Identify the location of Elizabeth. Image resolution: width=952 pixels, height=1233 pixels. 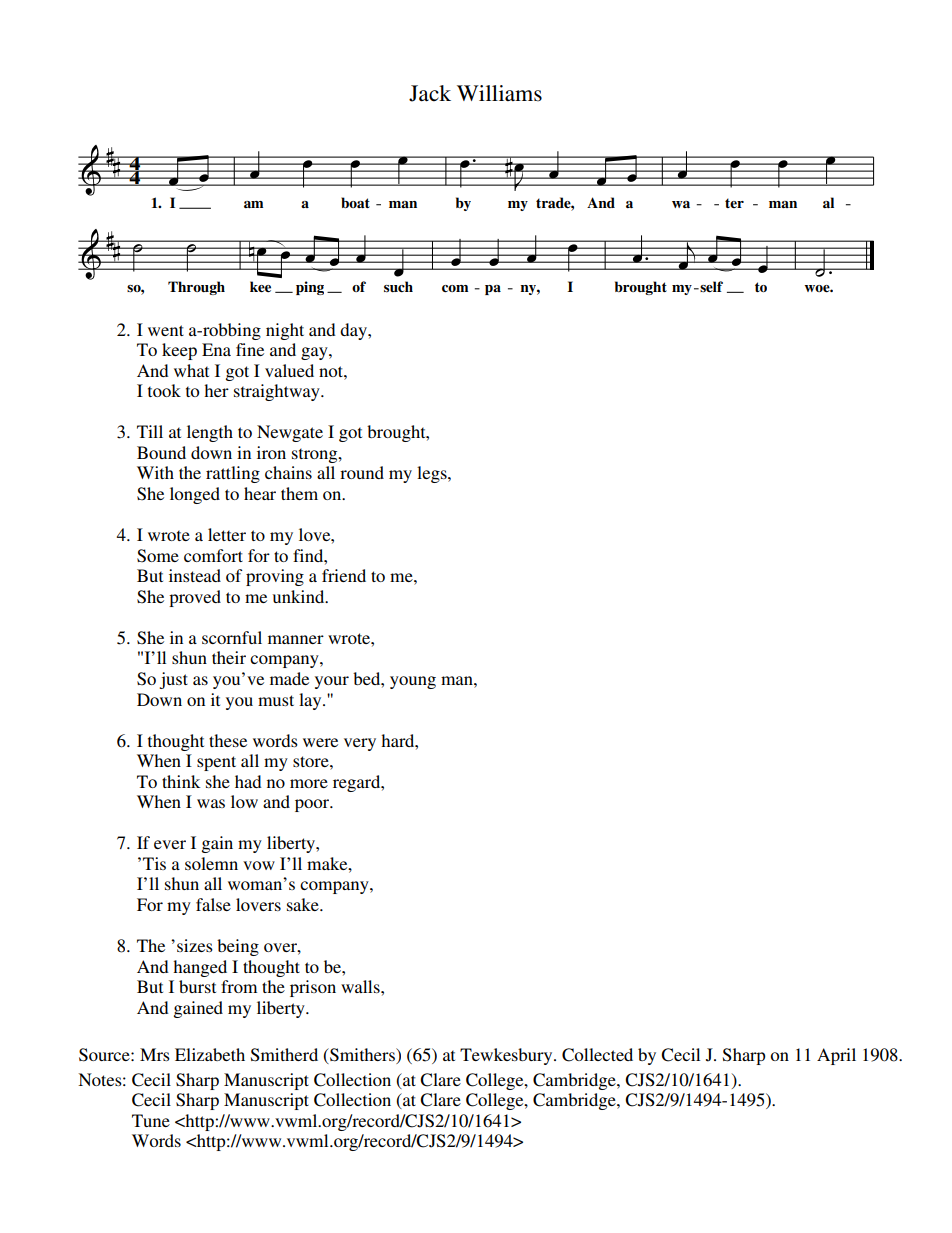
(210, 1054).
